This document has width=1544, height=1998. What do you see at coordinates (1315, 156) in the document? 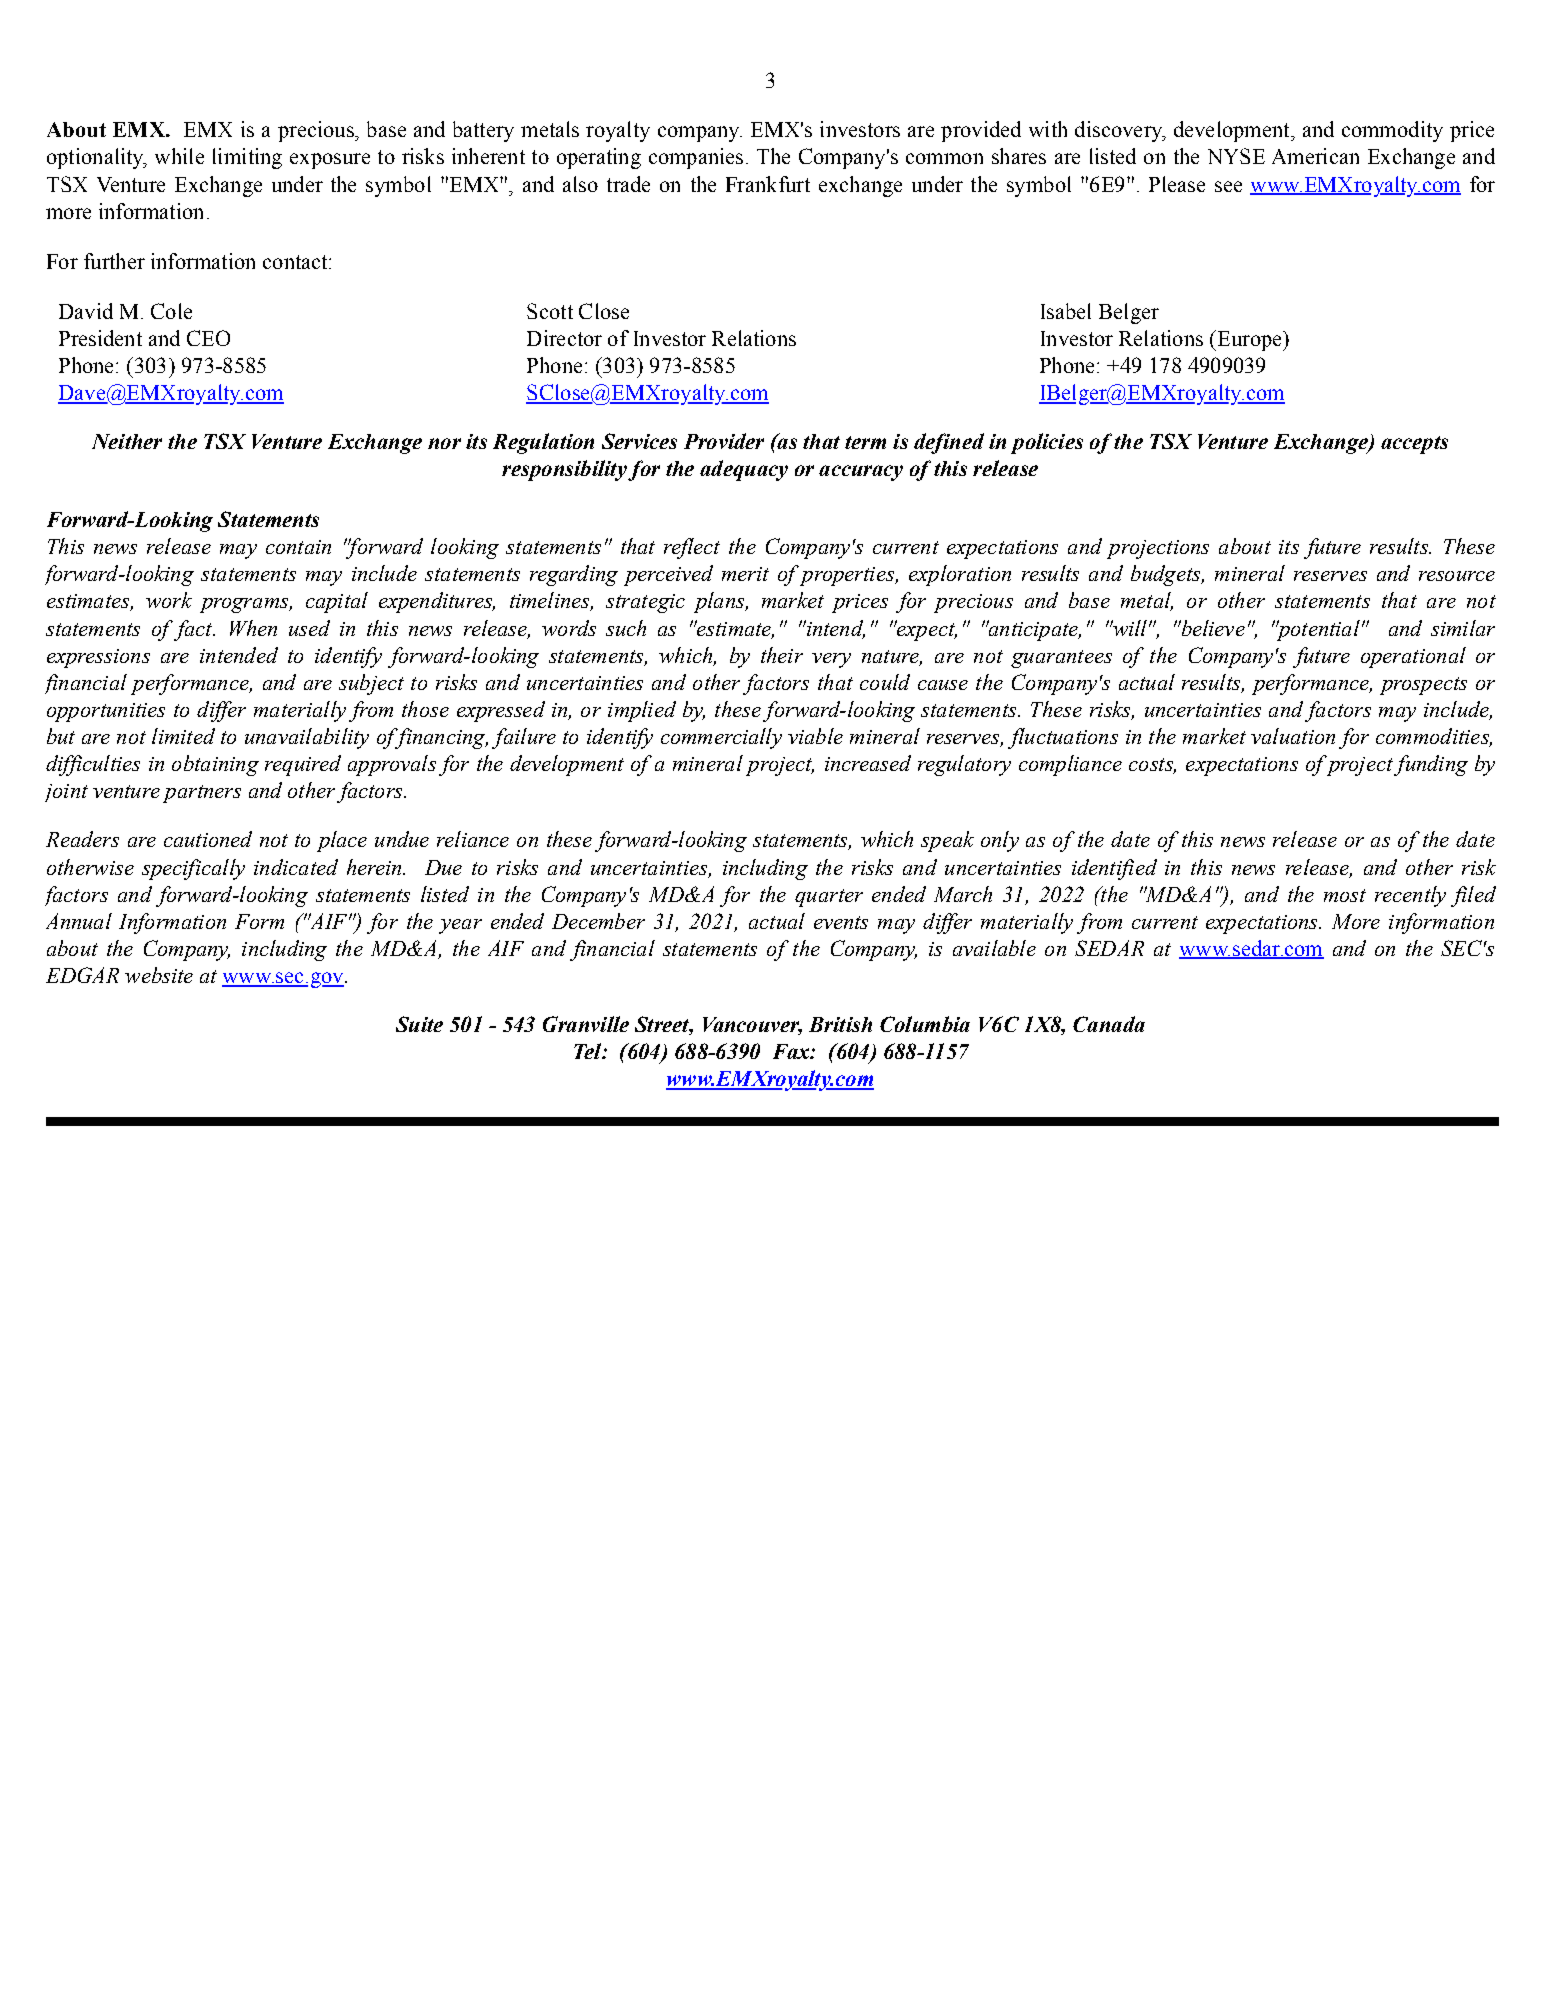
I see `American` at bounding box center [1315, 156].
